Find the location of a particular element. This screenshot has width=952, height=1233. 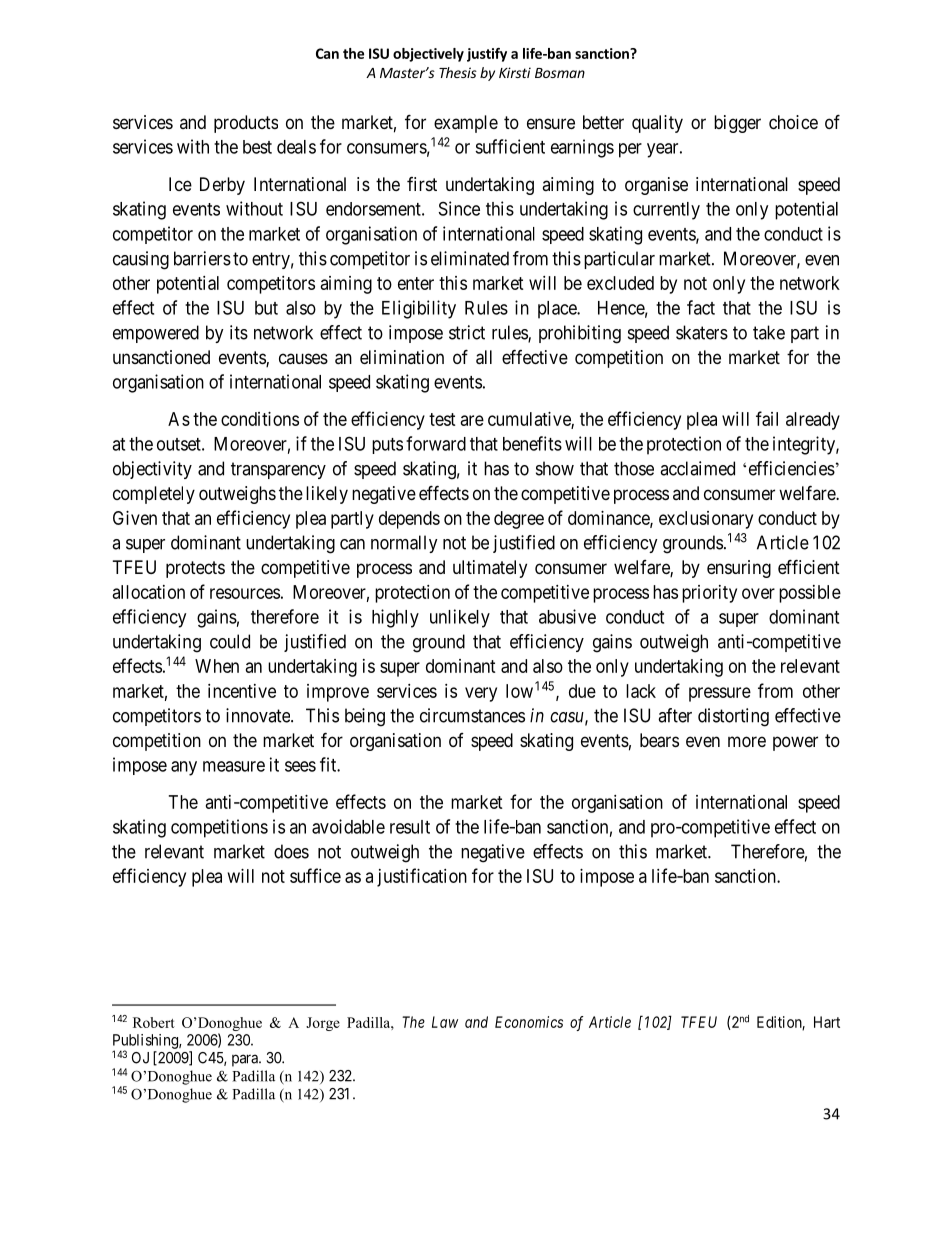

para is located at coordinates (246, 1060).
